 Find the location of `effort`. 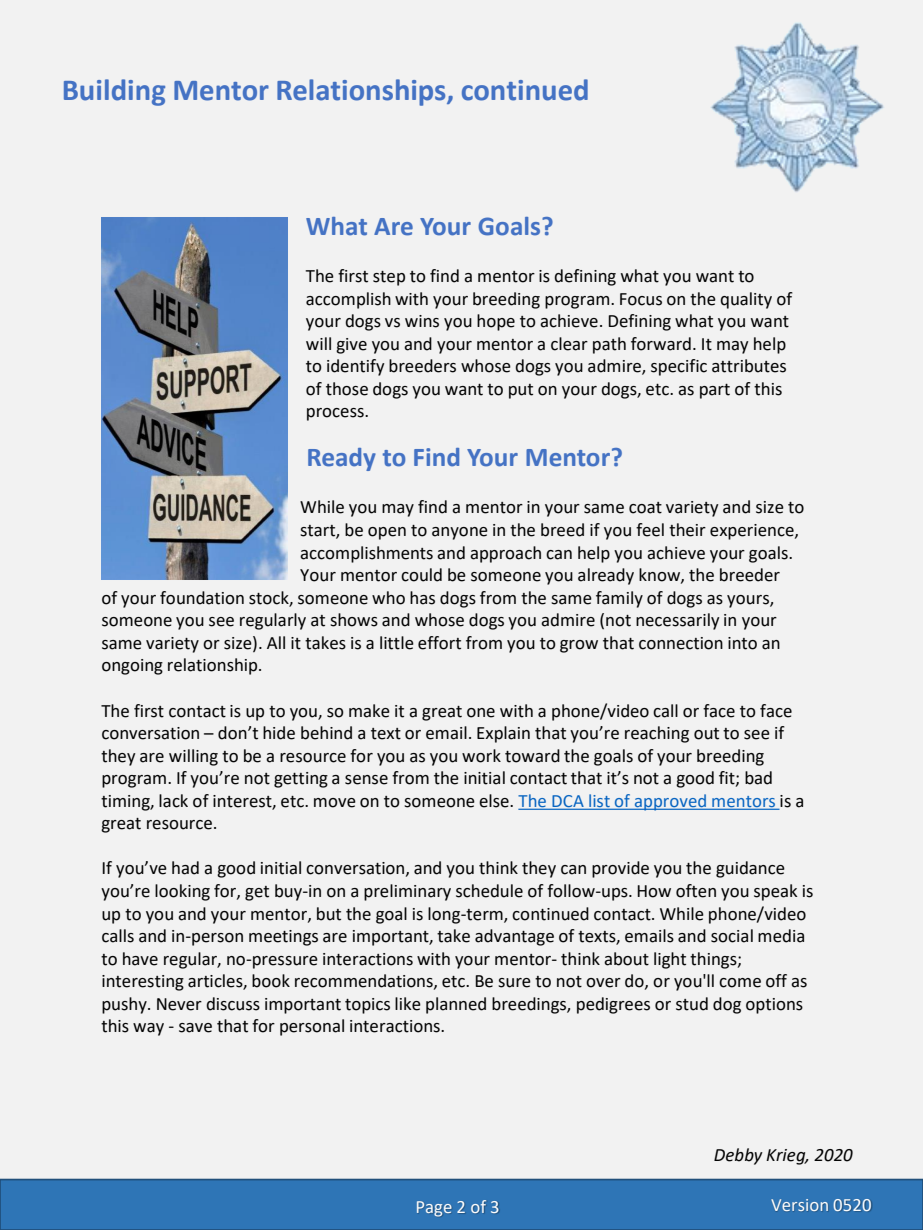

effort is located at coordinates (439, 643).
